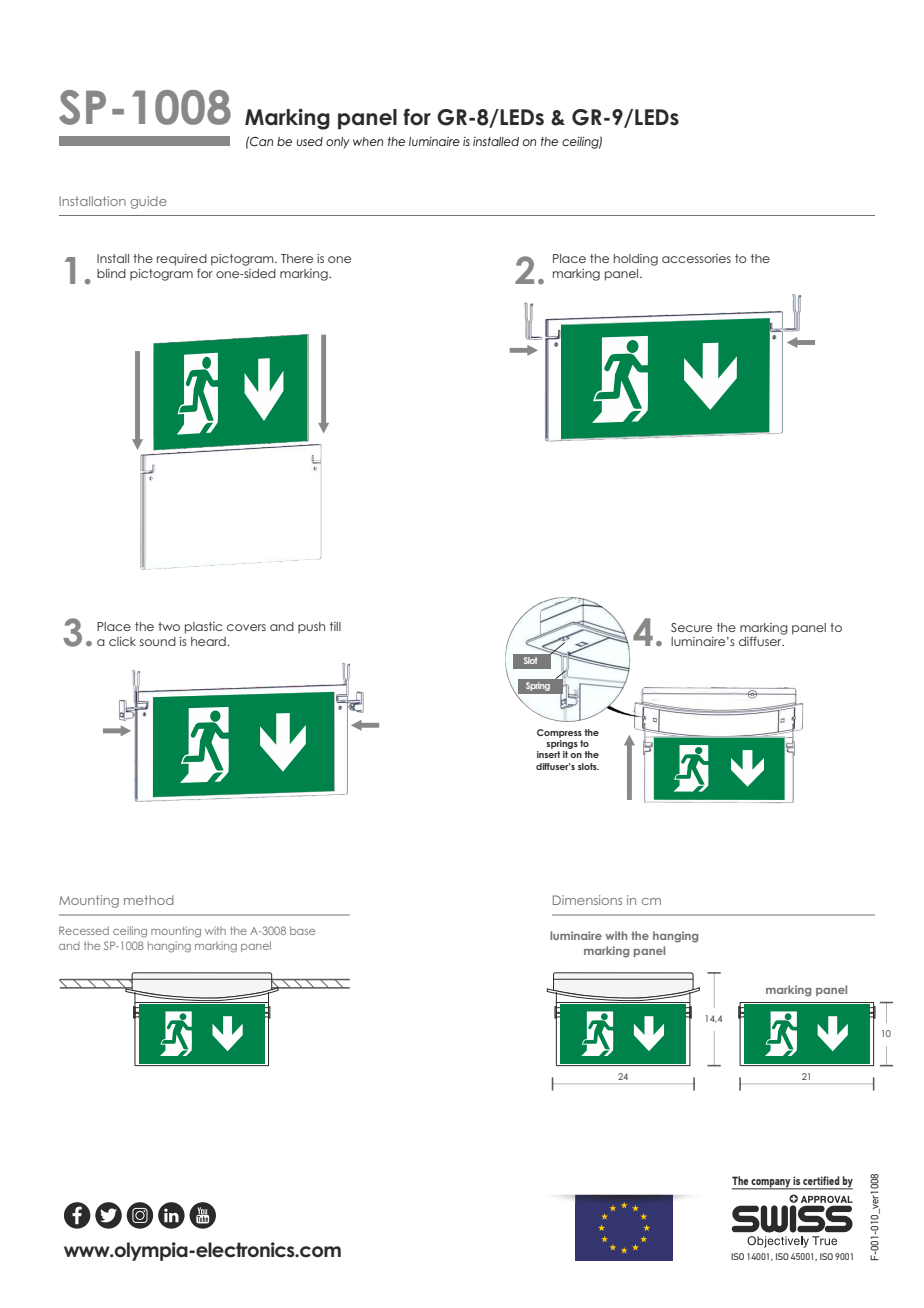 The image size is (924, 1308). What do you see at coordinates (149, 900) in the screenshot?
I see `method` at bounding box center [149, 900].
